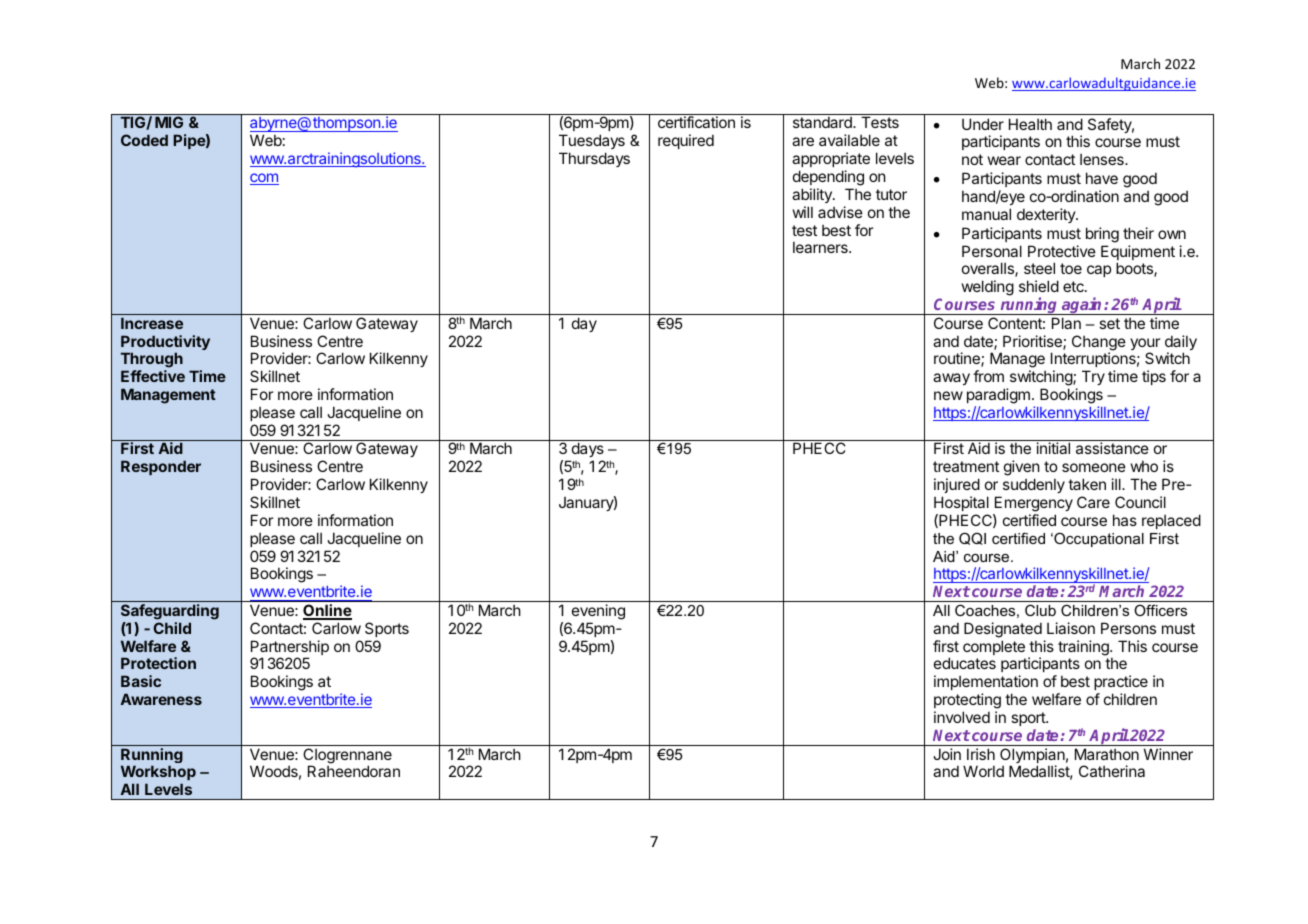 This screenshot has width=1308, height=924. What do you see at coordinates (153, 376) in the screenshot?
I see `Effective` at bounding box center [153, 376].
